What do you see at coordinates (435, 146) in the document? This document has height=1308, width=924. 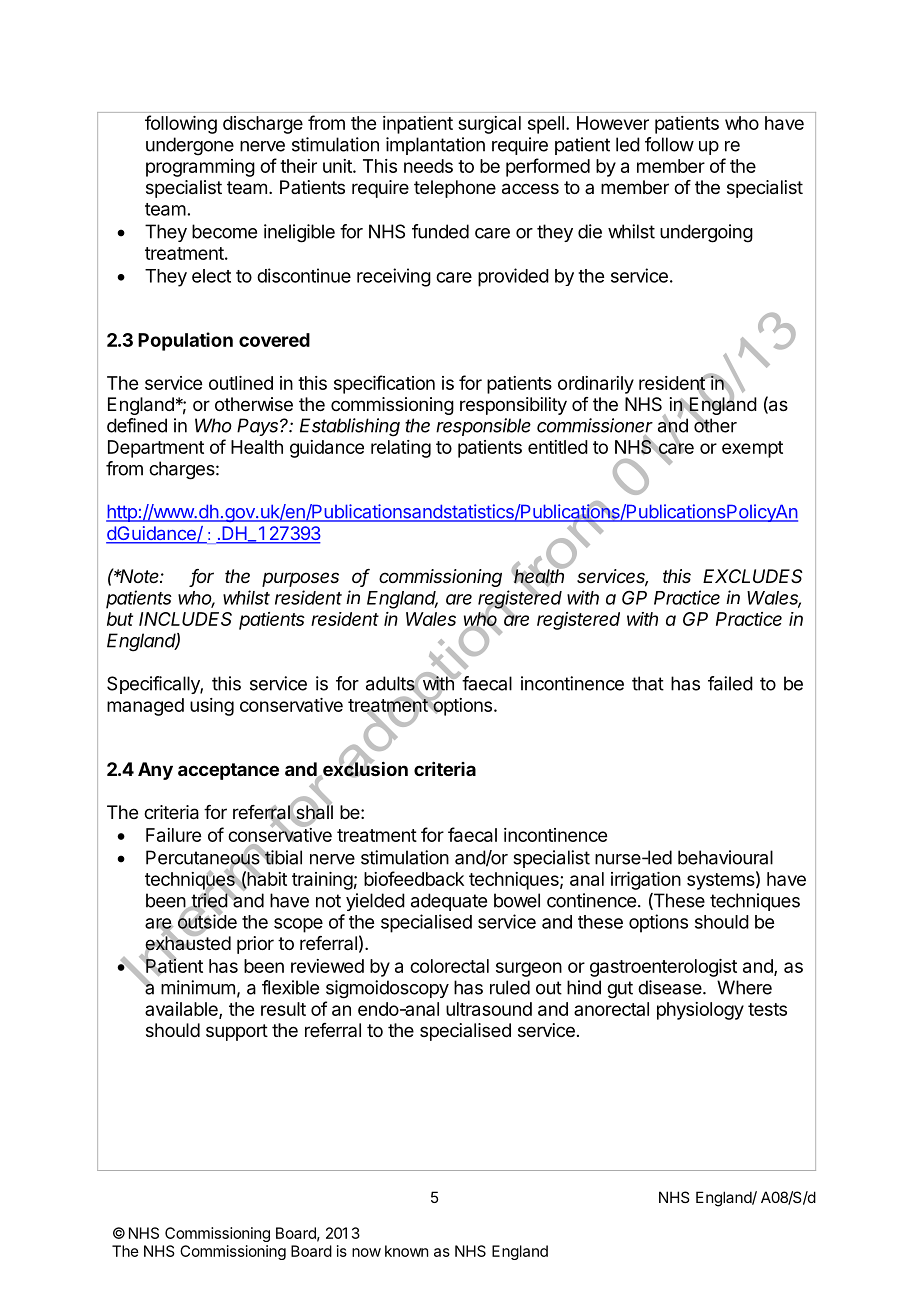 I see `implantation` at bounding box center [435, 146].
